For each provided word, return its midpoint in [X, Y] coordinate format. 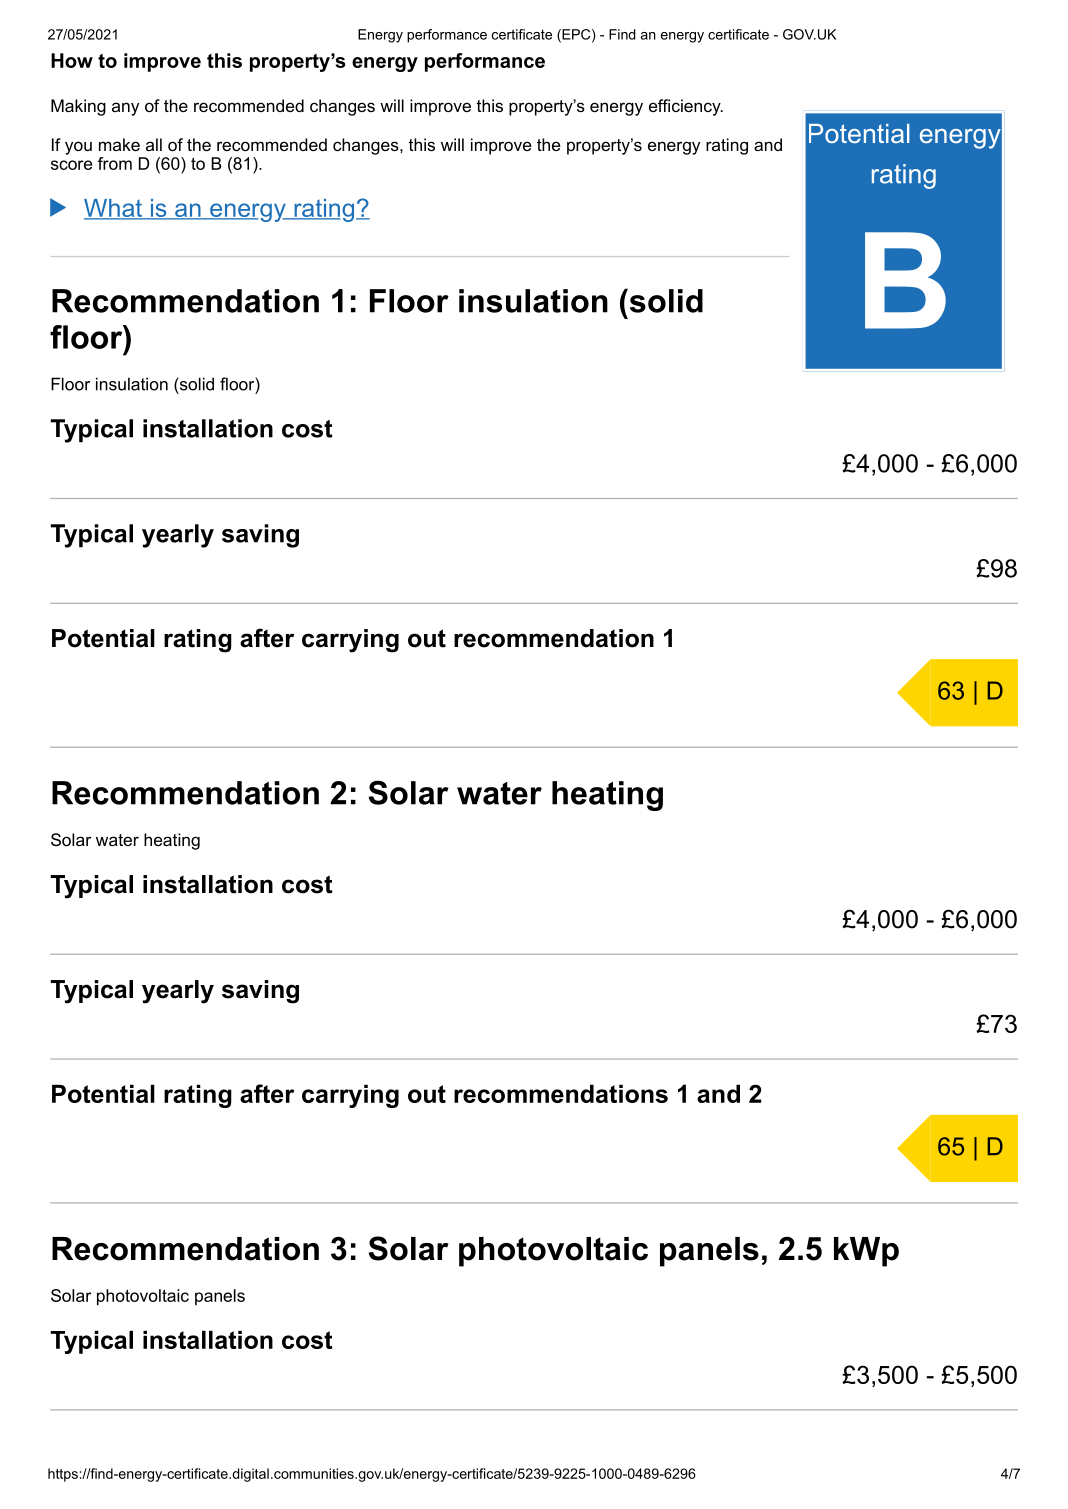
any [125, 109]
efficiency [686, 107]
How [72, 60]
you [78, 148]
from [115, 163]
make [119, 144]
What [114, 209]
